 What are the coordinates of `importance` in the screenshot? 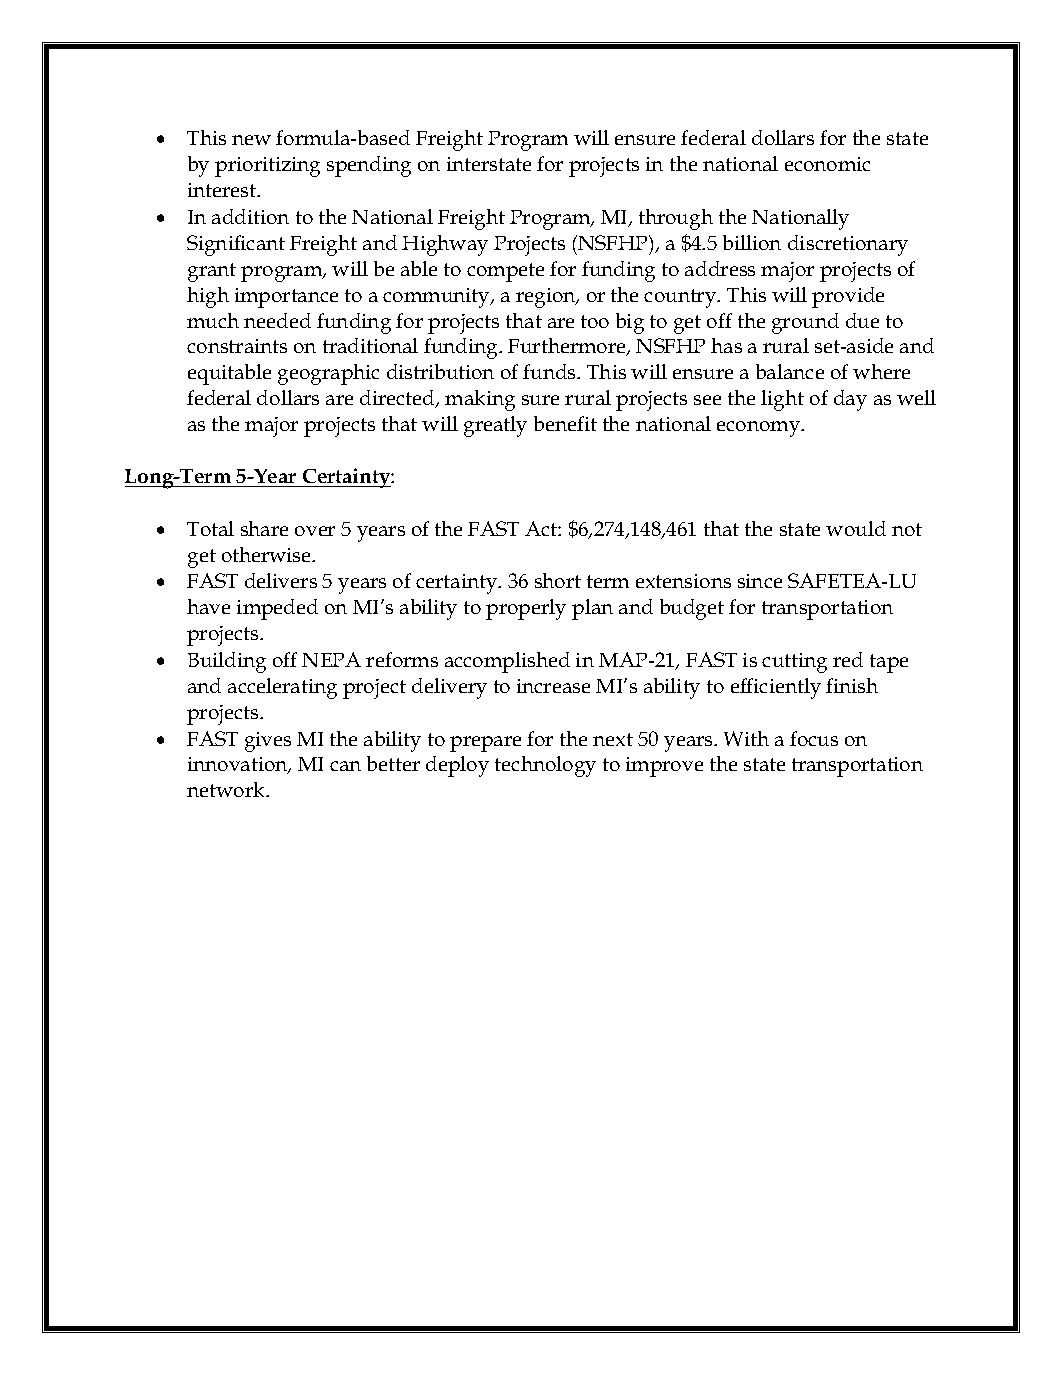 It's located at (286, 298).
